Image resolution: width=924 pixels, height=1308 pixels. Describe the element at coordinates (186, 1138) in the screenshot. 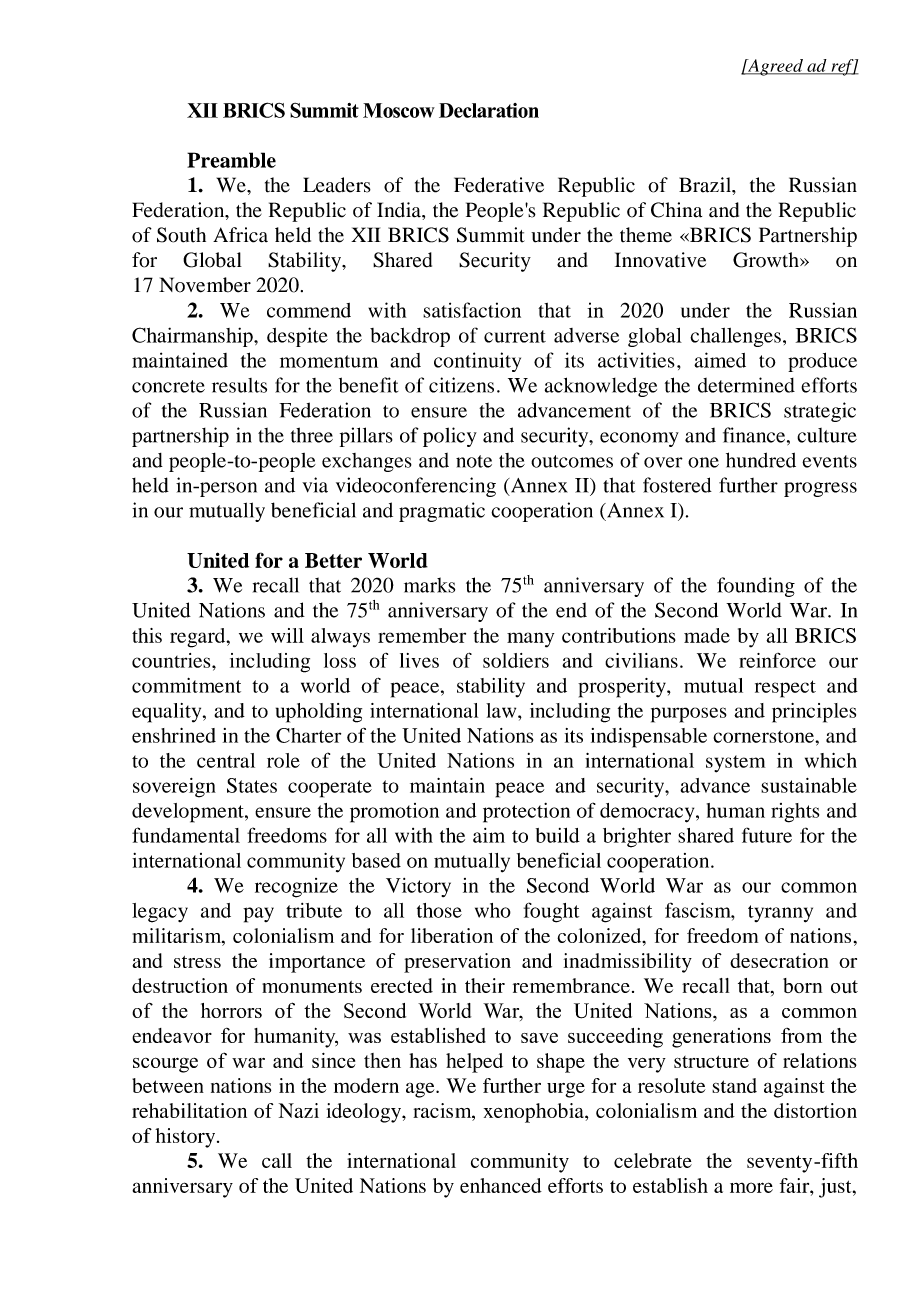

I see `history` at that location.
